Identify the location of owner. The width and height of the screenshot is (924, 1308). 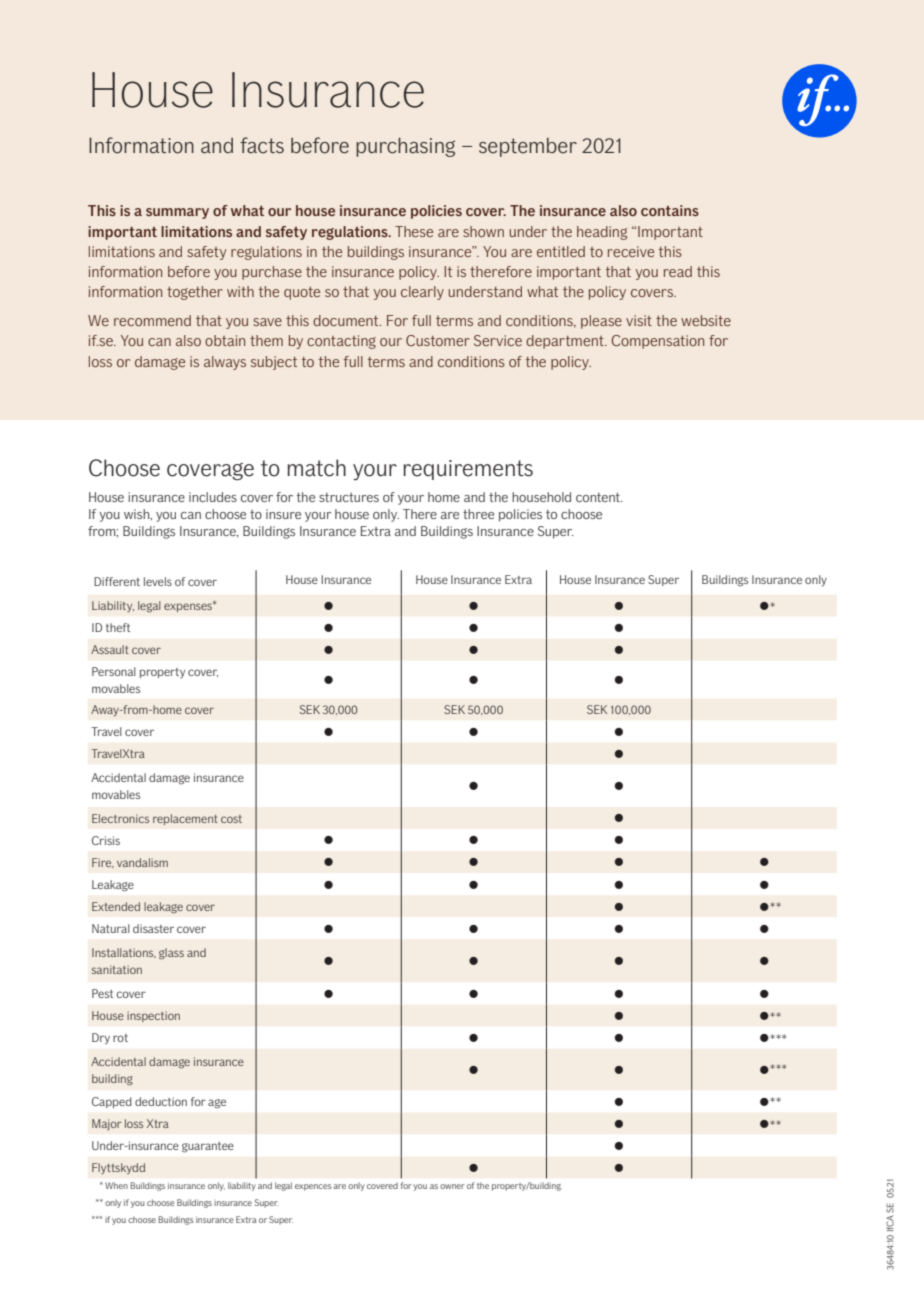
(452, 1186).
